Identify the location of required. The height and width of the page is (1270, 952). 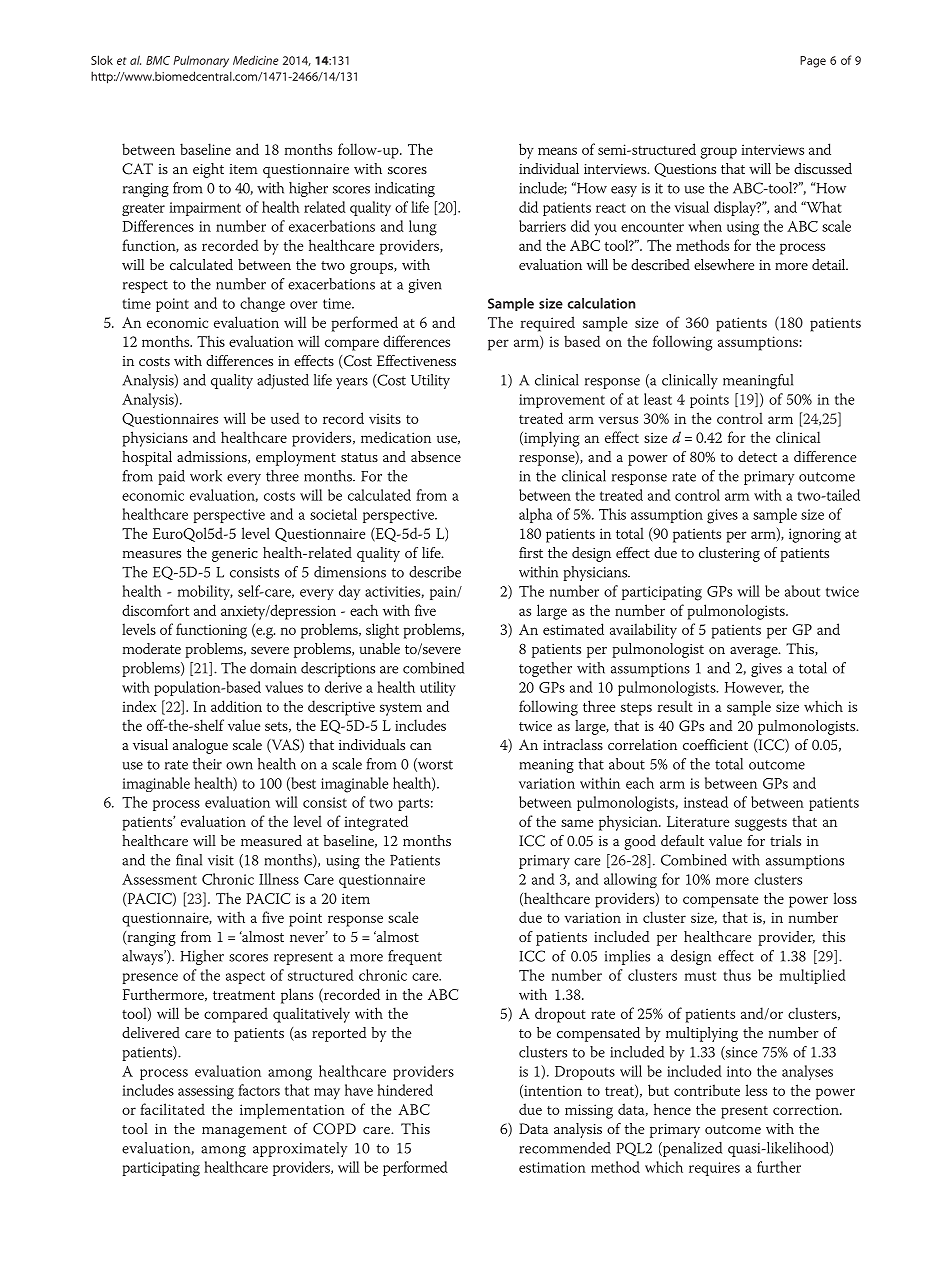
(547, 324).
